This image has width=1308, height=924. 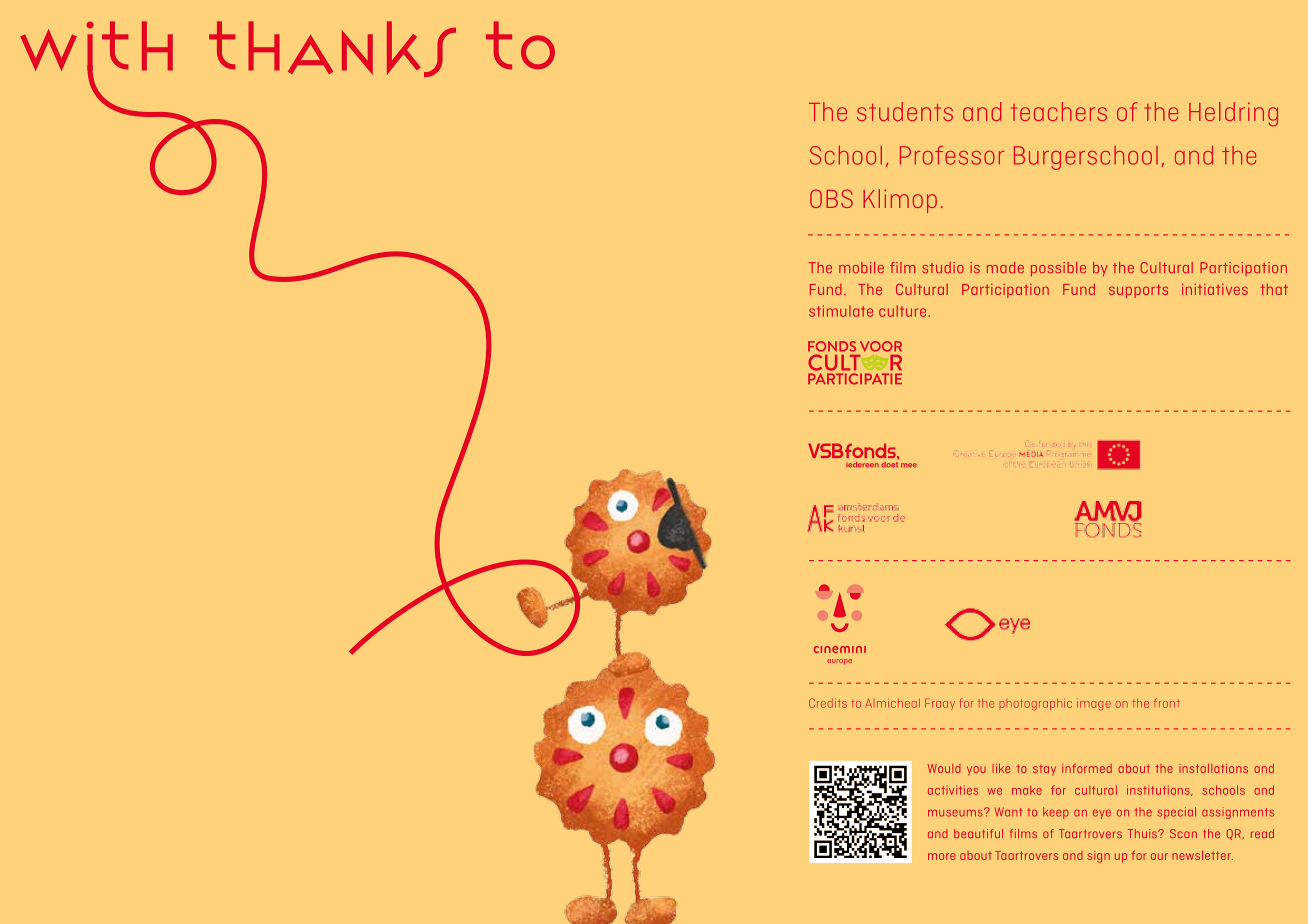 I want to click on stimulate, so click(x=841, y=311).
